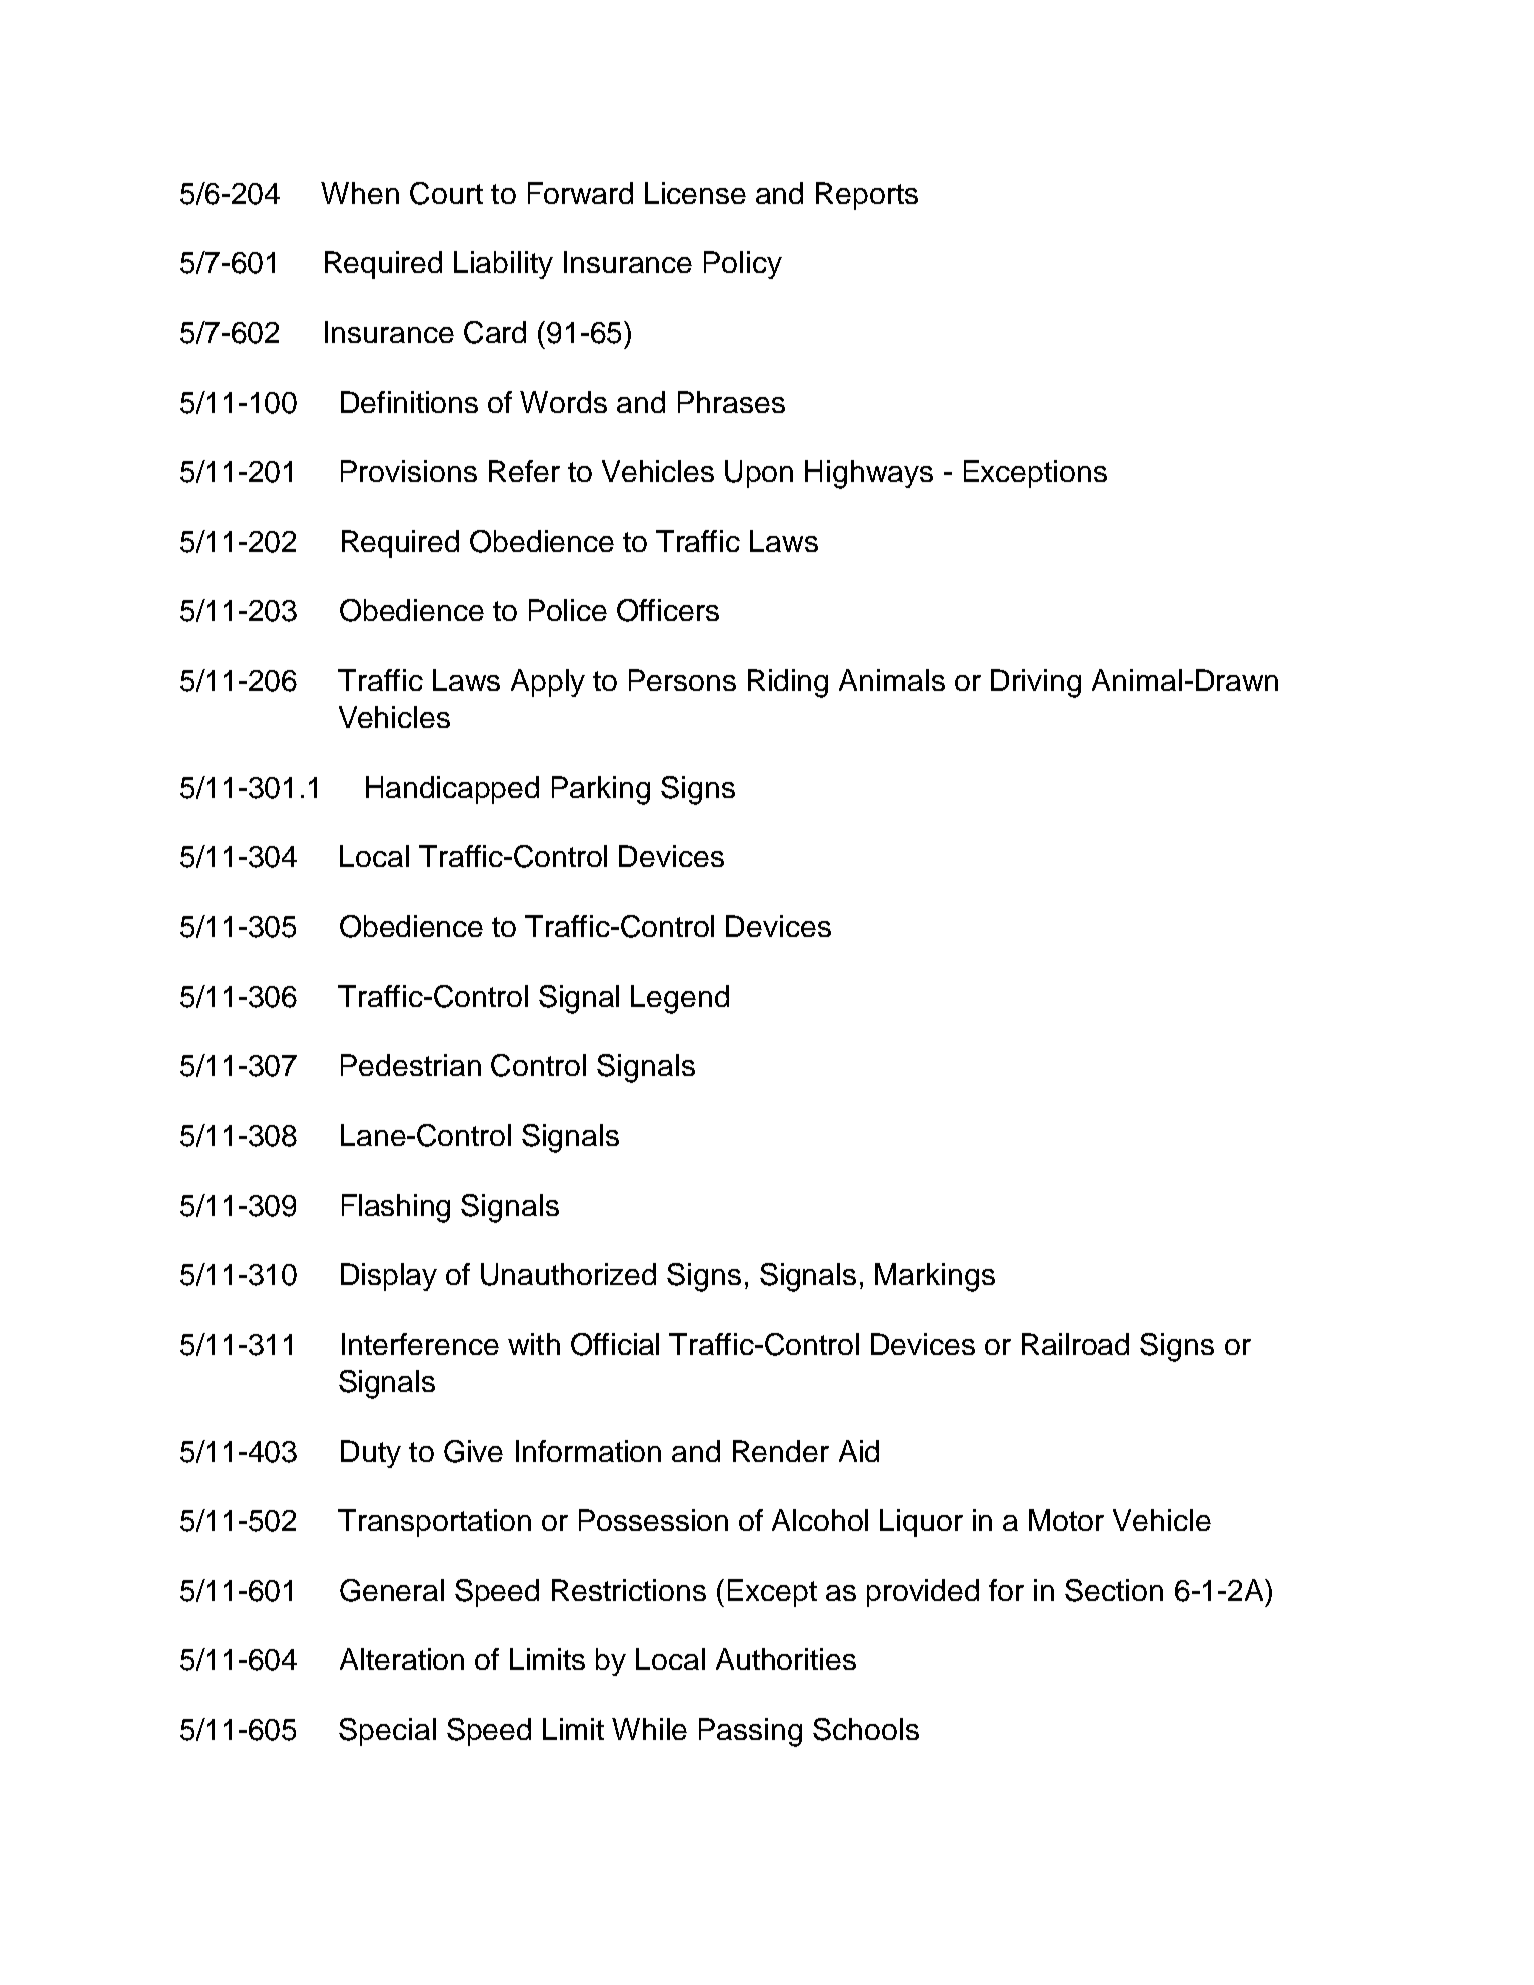 The width and height of the page is (1534, 1985). What do you see at coordinates (680, 999) in the page?
I see `Legend` at bounding box center [680, 999].
